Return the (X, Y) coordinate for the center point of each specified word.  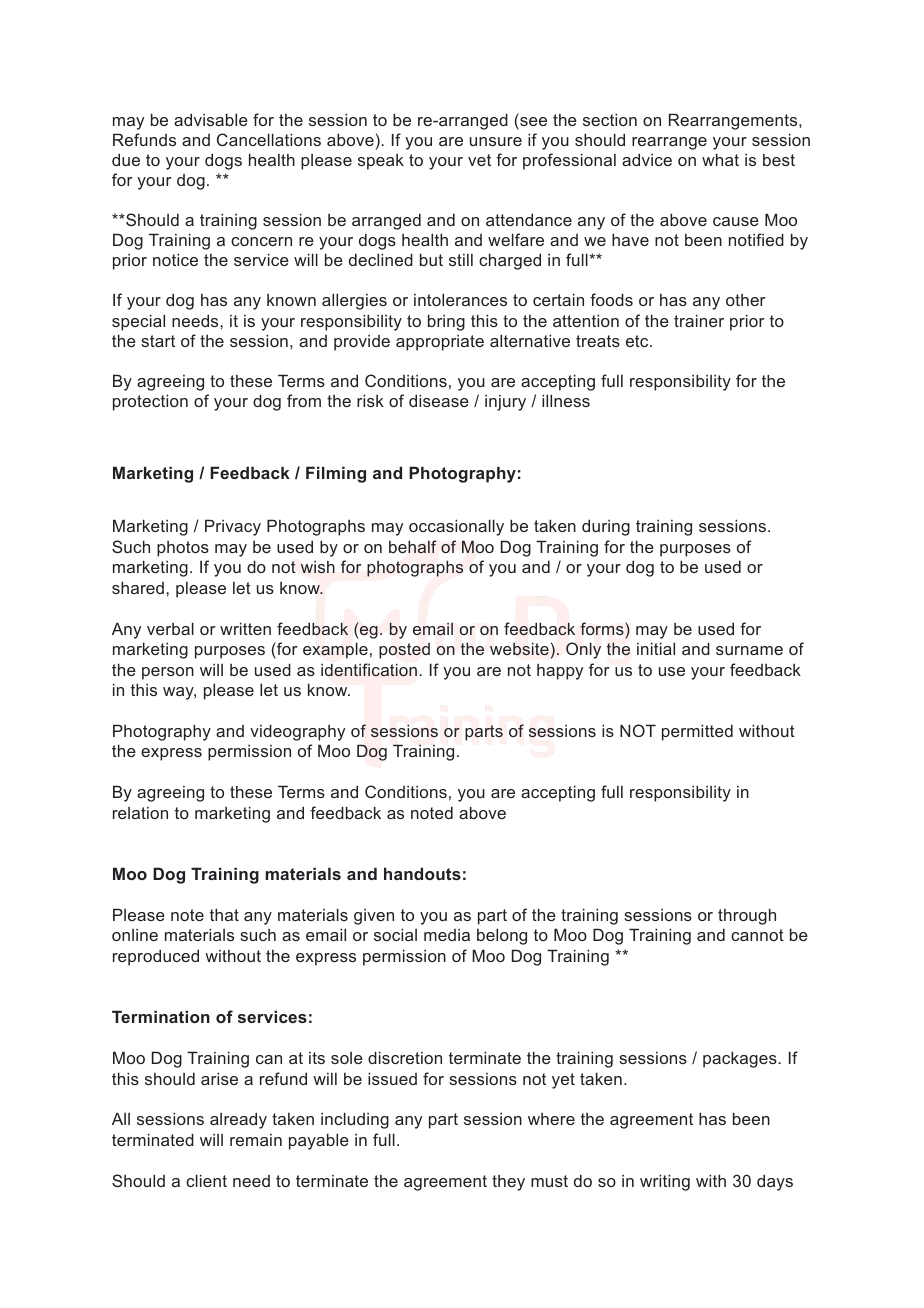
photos (183, 549)
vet (479, 160)
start (158, 341)
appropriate (440, 343)
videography (297, 732)
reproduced (156, 957)
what (720, 159)
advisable (211, 119)
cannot (757, 935)
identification (369, 669)
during (606, 527)
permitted (697, 732)
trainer (699, 320)
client (206, 1180)
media (447, 935)
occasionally (456, 527)
